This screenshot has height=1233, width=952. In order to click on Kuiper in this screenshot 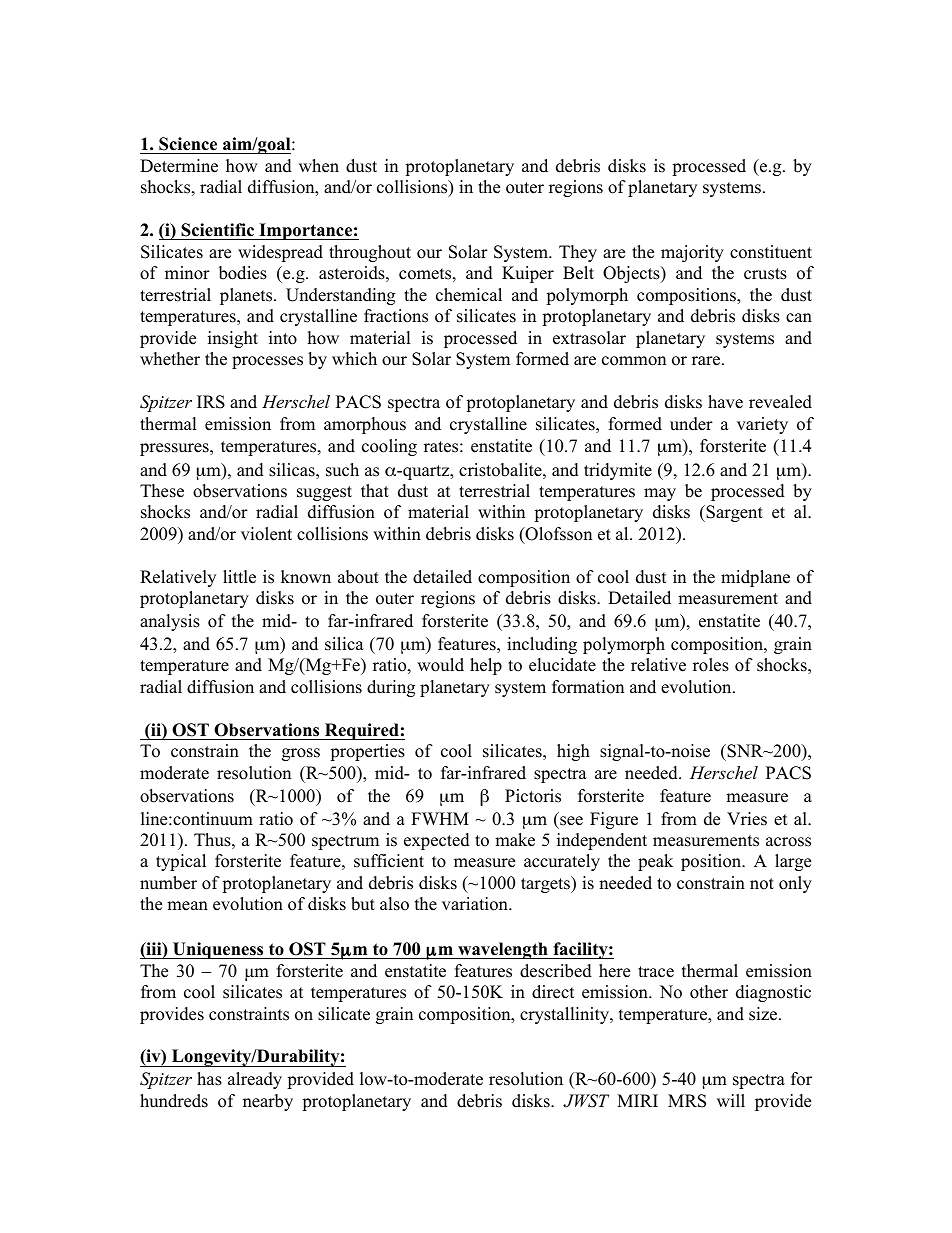, I will do `click(528, 274)`.
